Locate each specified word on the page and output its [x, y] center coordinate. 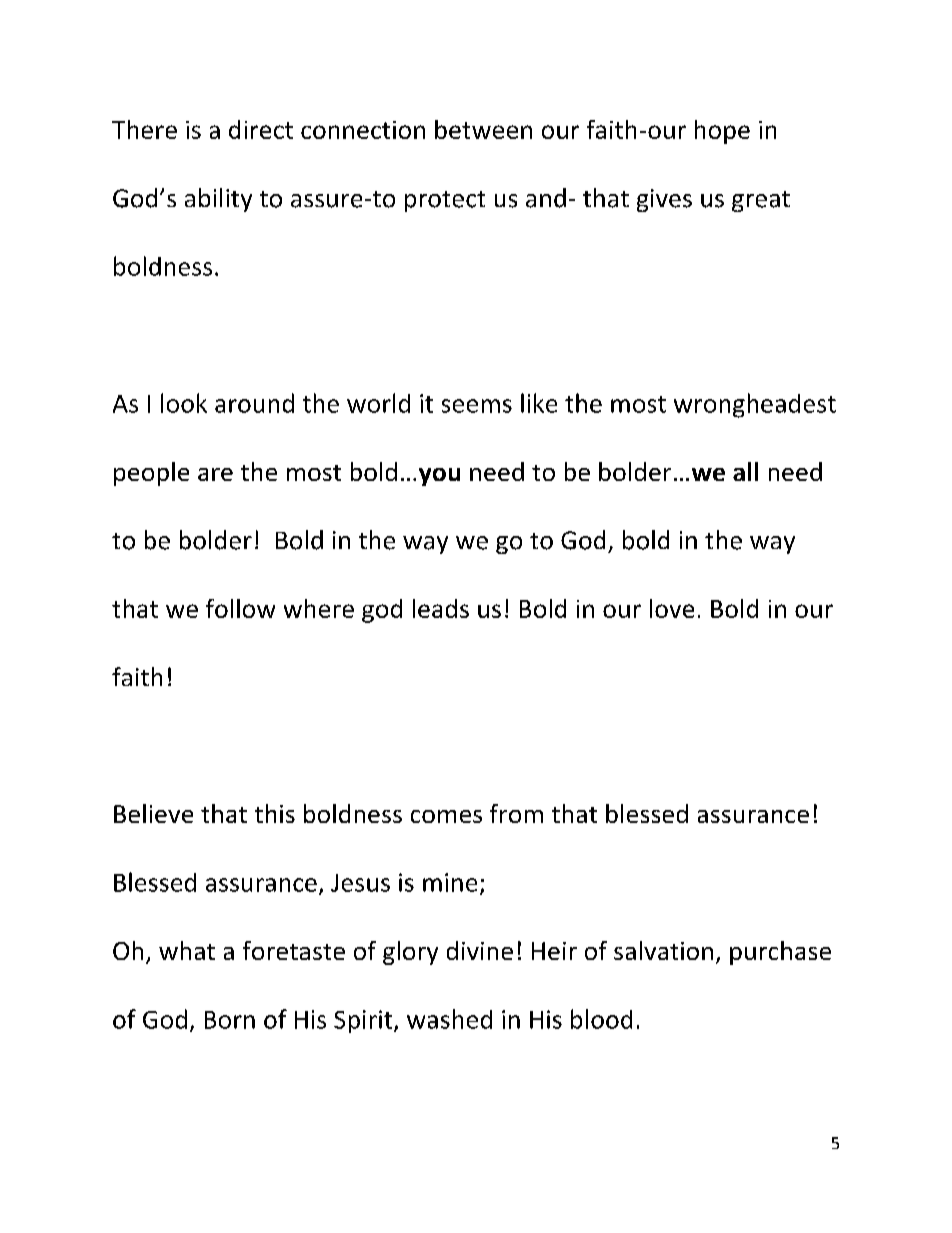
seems [477, 406]
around [254, 403]
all [745, 471]
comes [446, 816]
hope [722, 132]
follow [240, 608]
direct [261, 129]
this [275, 813]
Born [230, 1020]
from [516, 813]
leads [441, 608]
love [672, 608]
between [483, 129]
